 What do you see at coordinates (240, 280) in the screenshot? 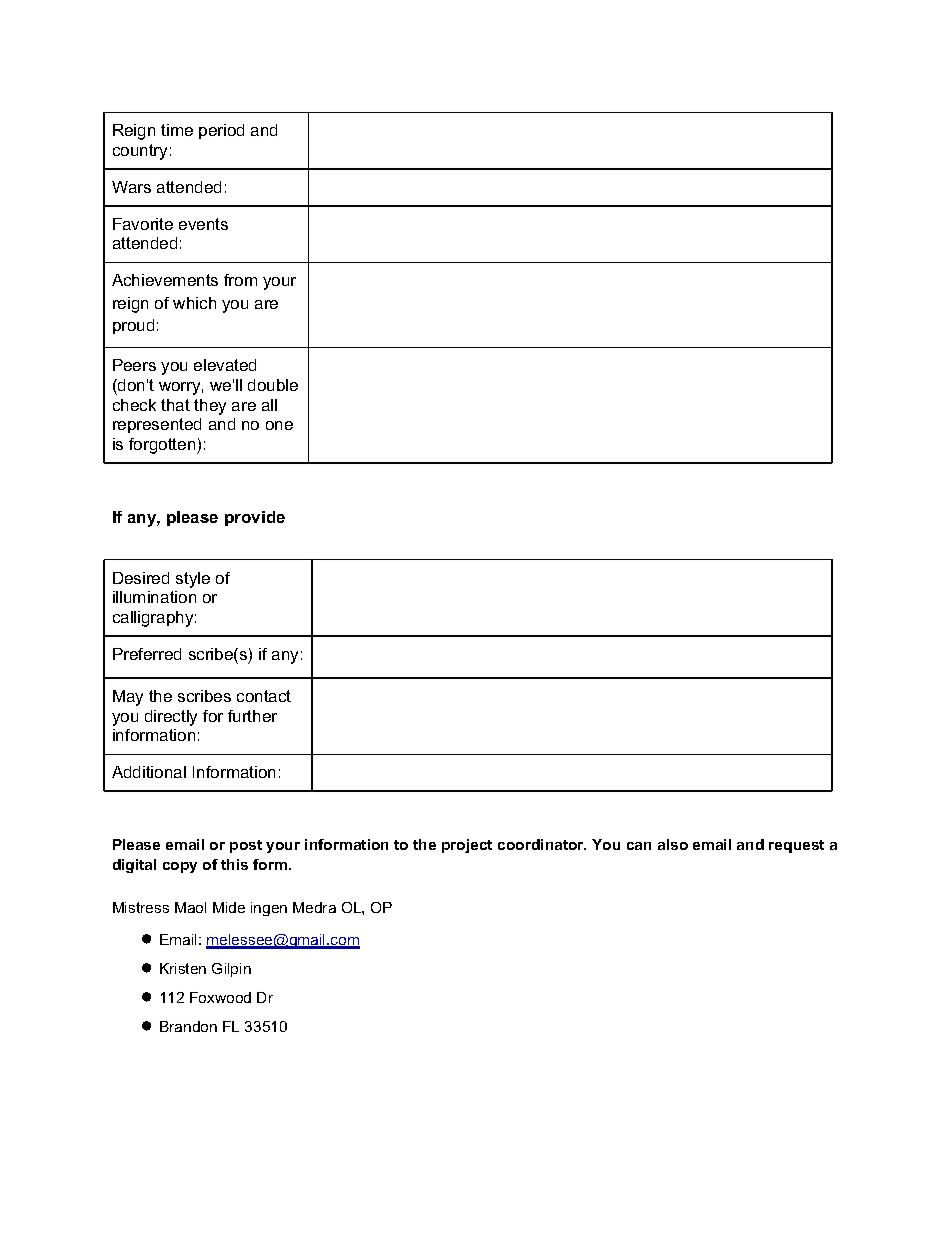
I see `from` at bounding box center [240, 280].
